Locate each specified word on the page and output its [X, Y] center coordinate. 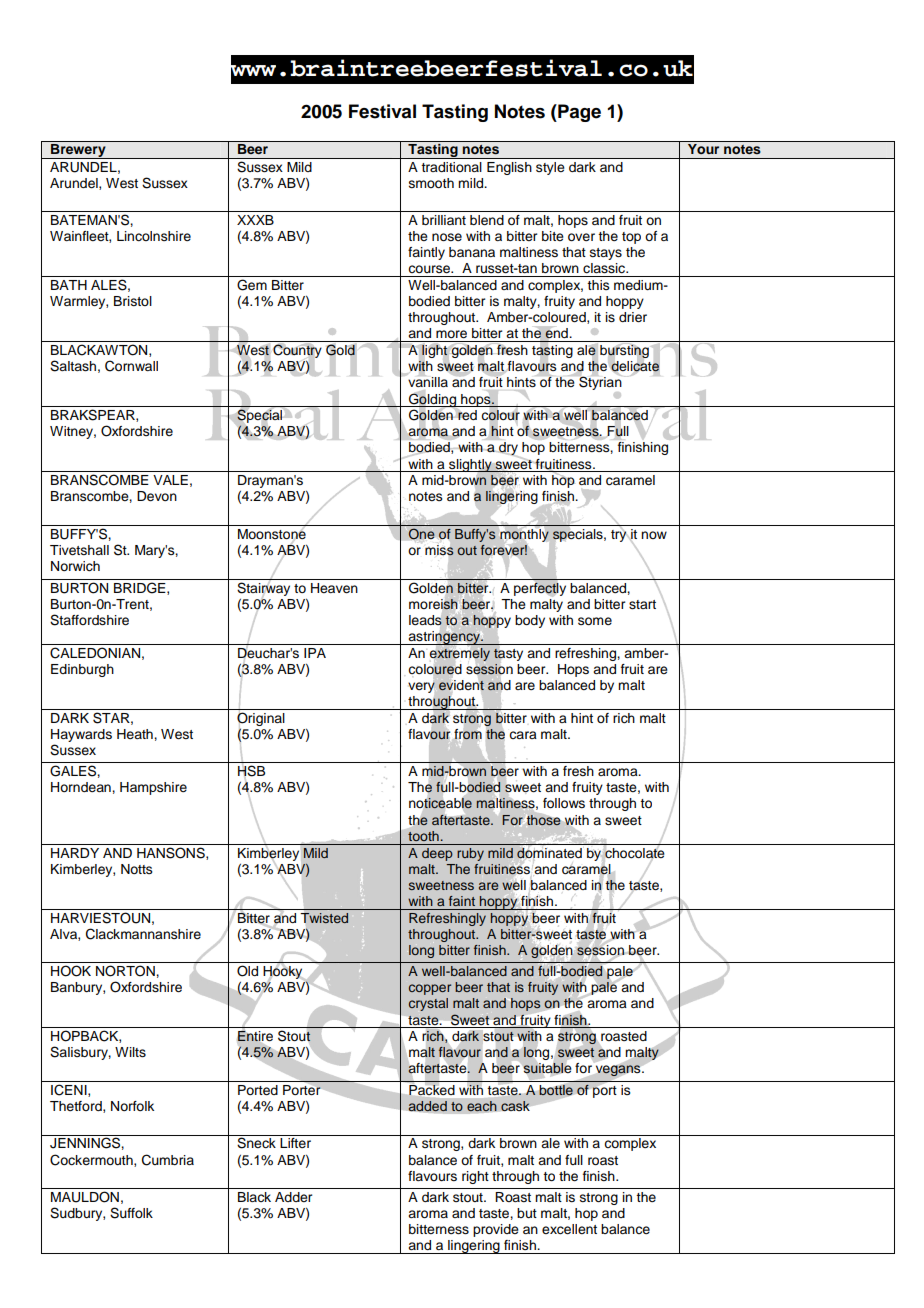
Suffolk [131, 1213]
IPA [315, 653]
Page [578, 113]
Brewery [78, 151]
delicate [634, 366]
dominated [549, 853]
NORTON [126, 971]
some [595, 621]
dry [507, 449]
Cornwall [131, 366]
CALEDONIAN [95, 653]
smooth [431, 183]
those [543, 820]
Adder [293, 1197]
